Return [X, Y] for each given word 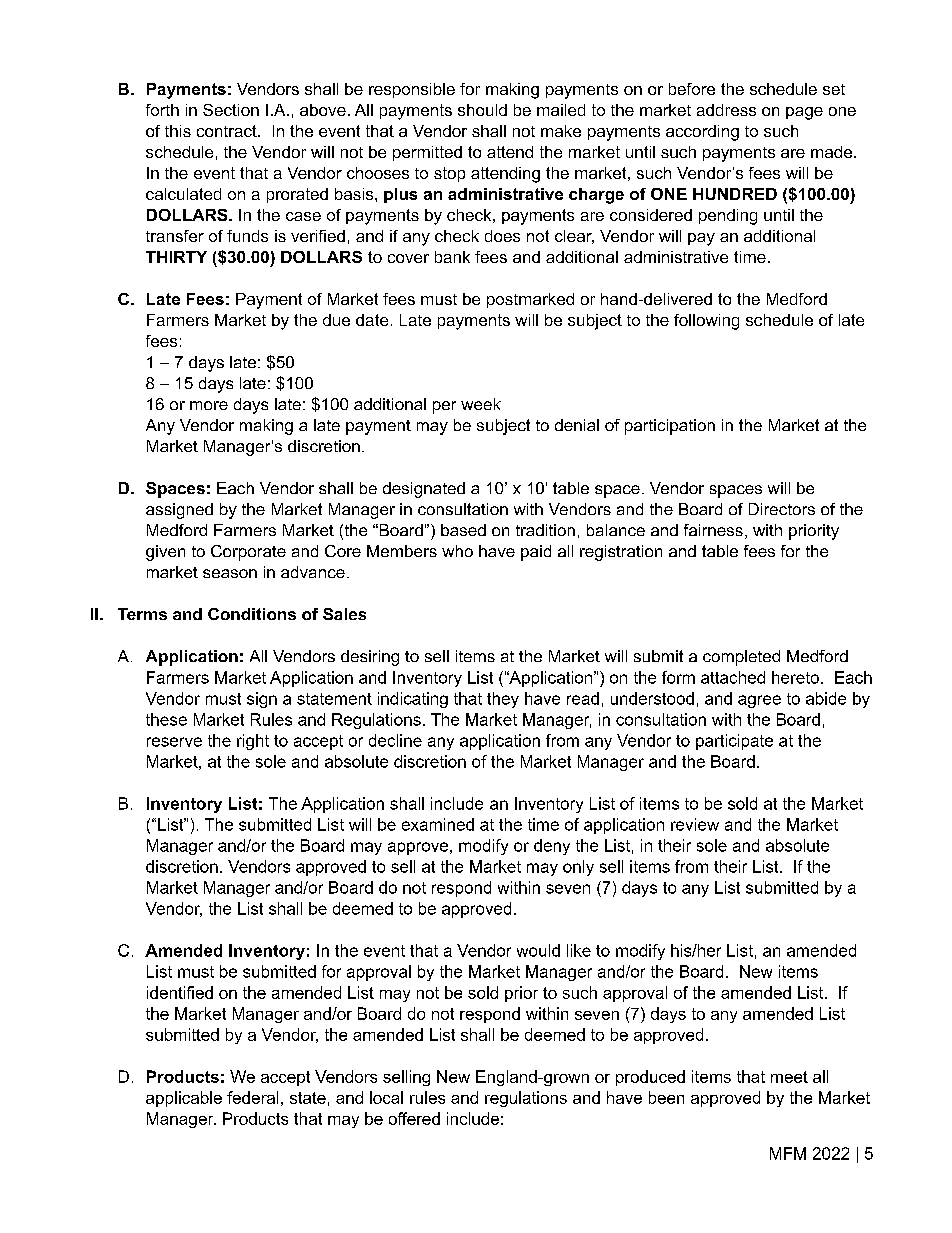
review [695, 824]
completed [741, 658]
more [209, 405]
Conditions [252, 614]
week [481, 404]
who [457, 551]
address [726, 110]
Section [231, 110]
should [482, 110]
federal [252, 1097]
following [706, 322]
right [253, 742]
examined [438, 824]
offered [414, 1118]
